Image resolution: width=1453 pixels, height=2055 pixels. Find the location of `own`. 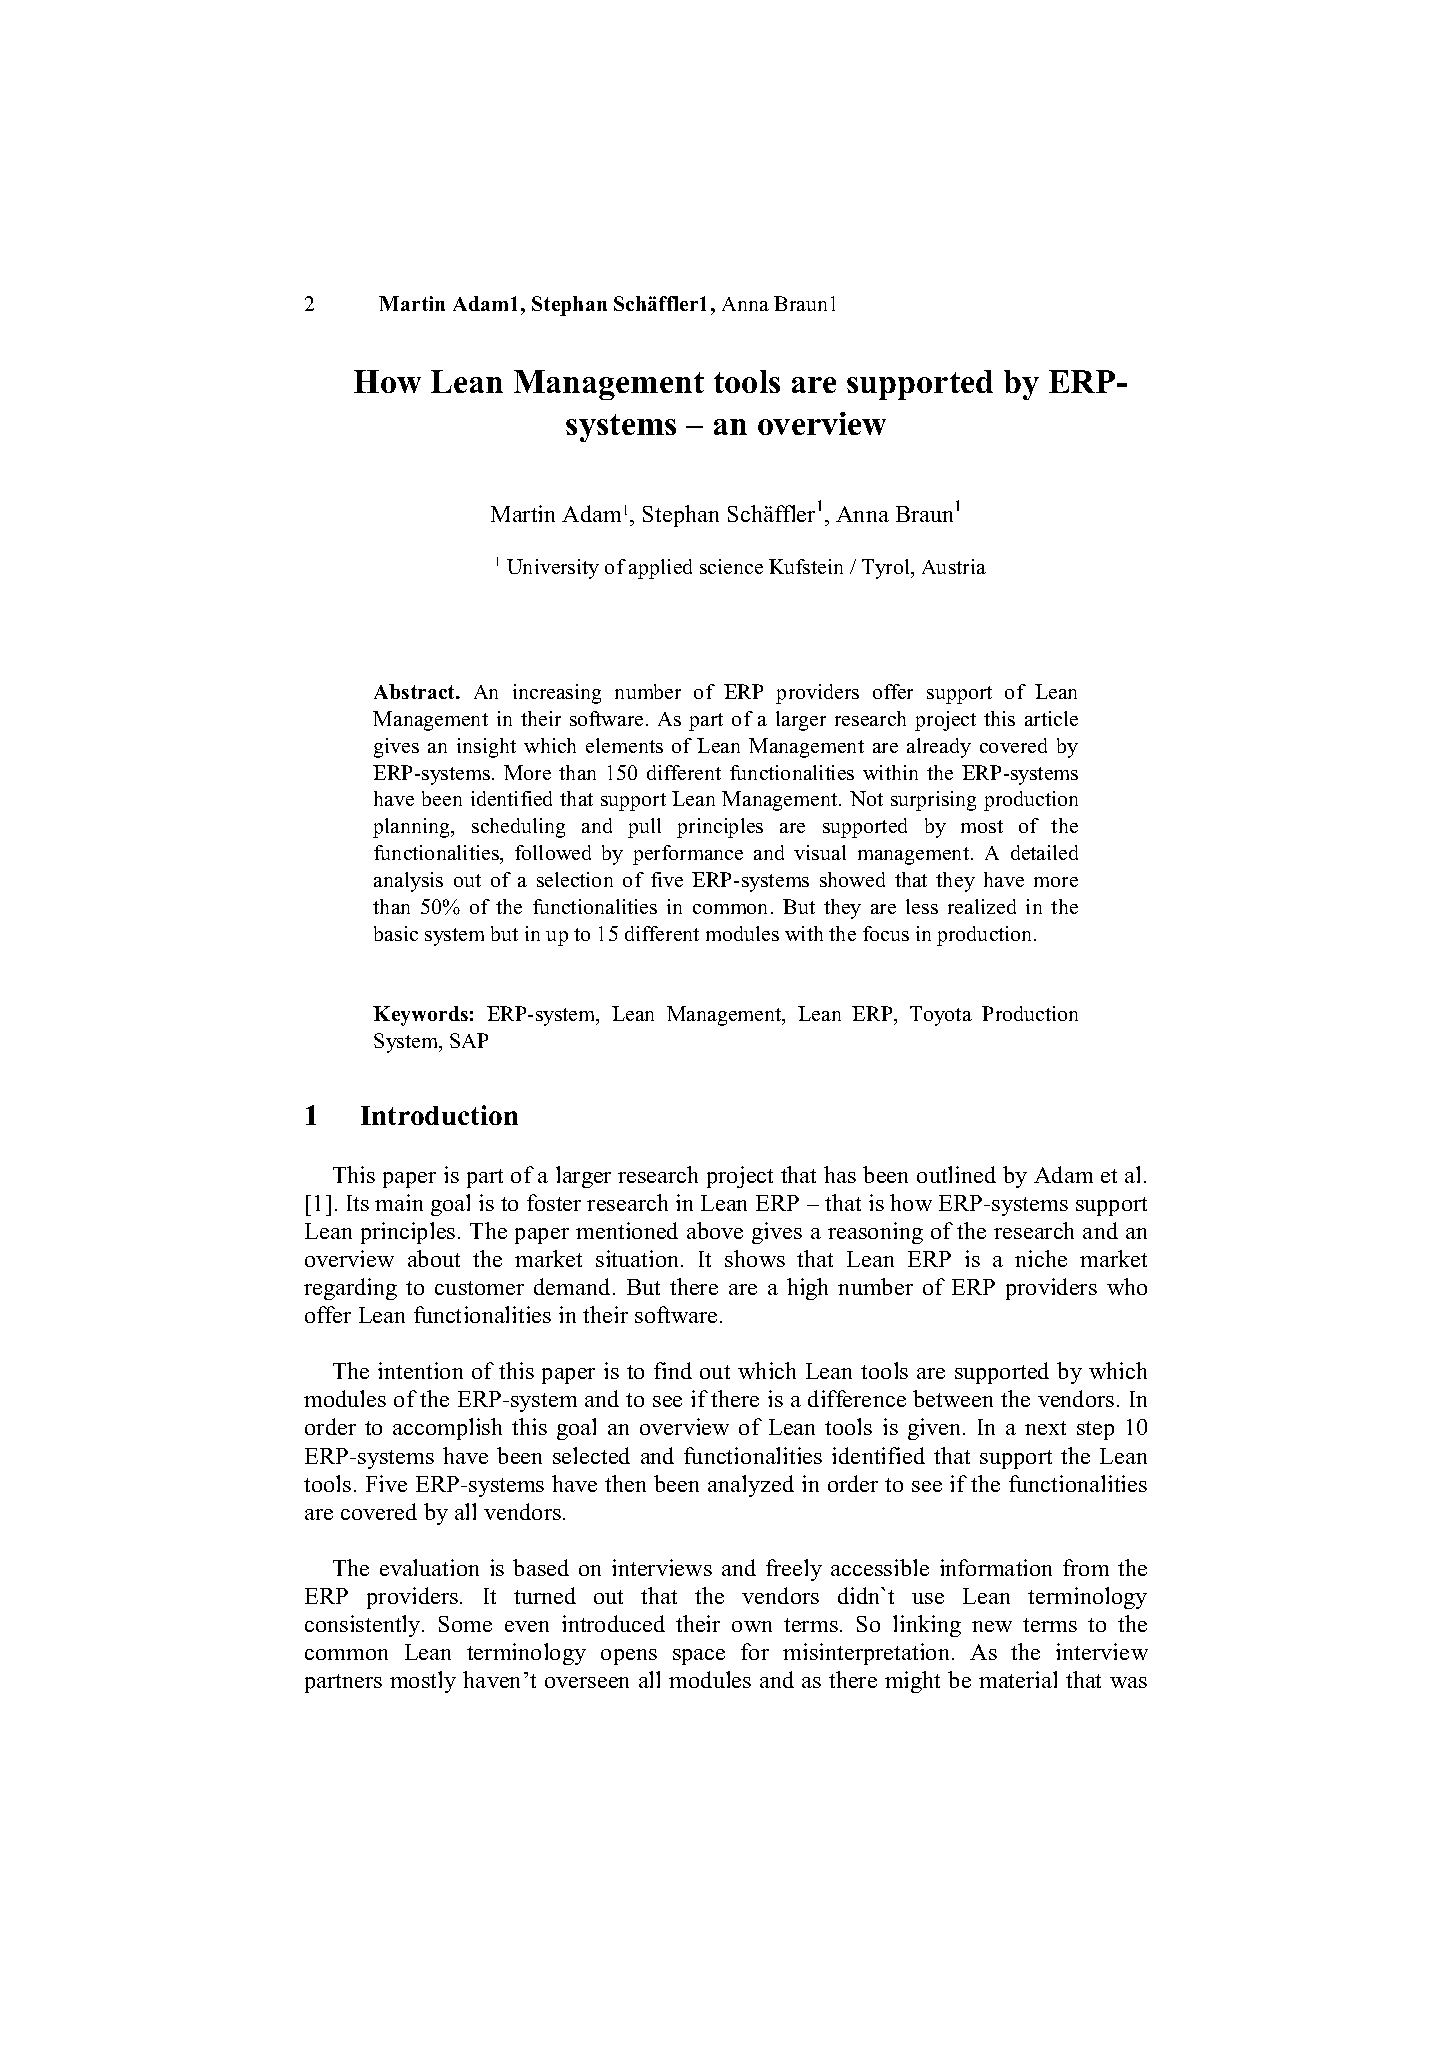

own is located at coordinates (752, 1626).
